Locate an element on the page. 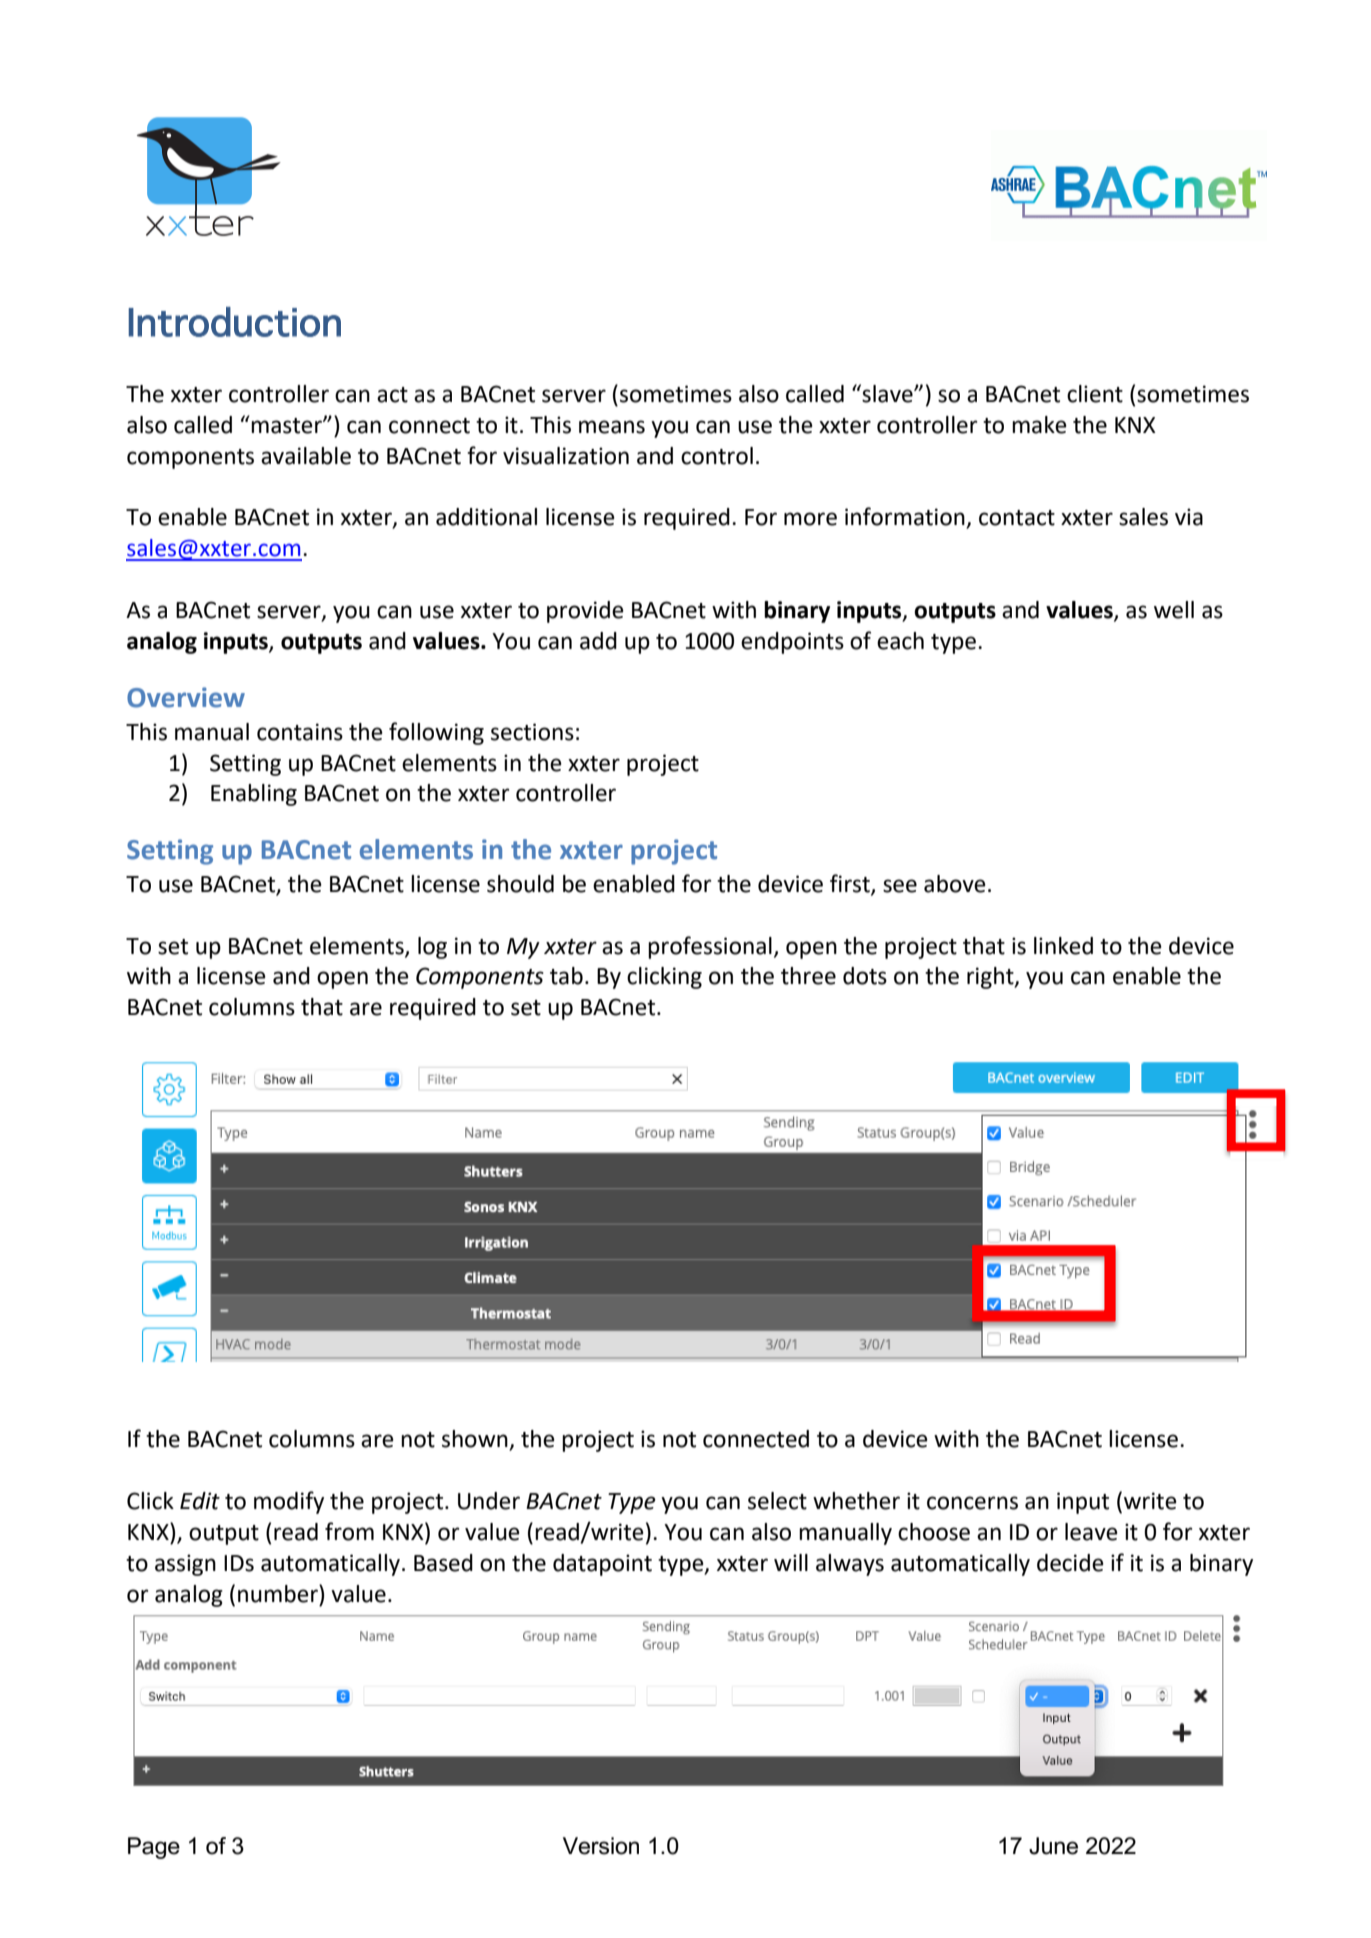 This page has width=1371, height=1938. modify is located at coordinates (289, 1502).
